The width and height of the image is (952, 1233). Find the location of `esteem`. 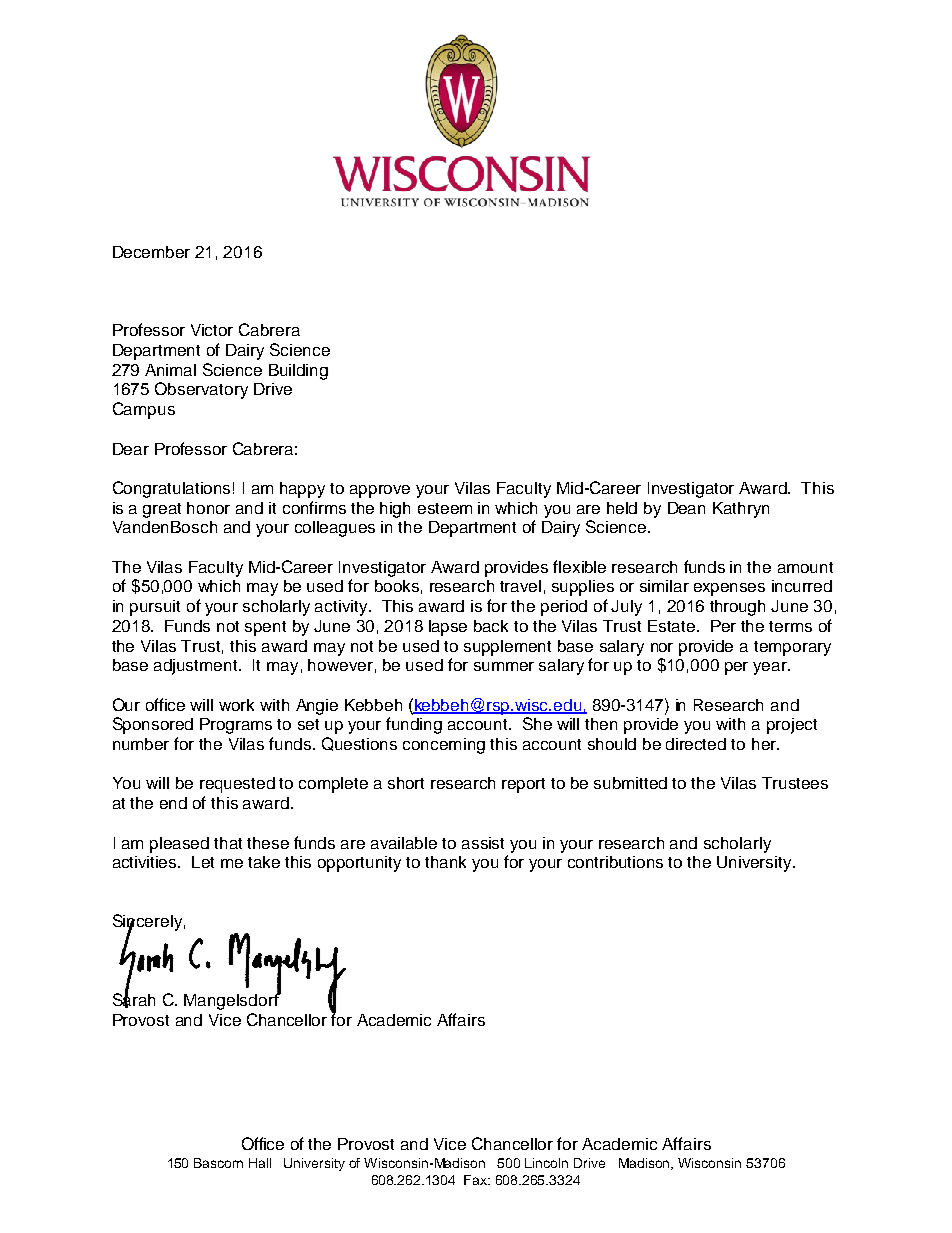

esteem is located at coordinates (445, 508).
